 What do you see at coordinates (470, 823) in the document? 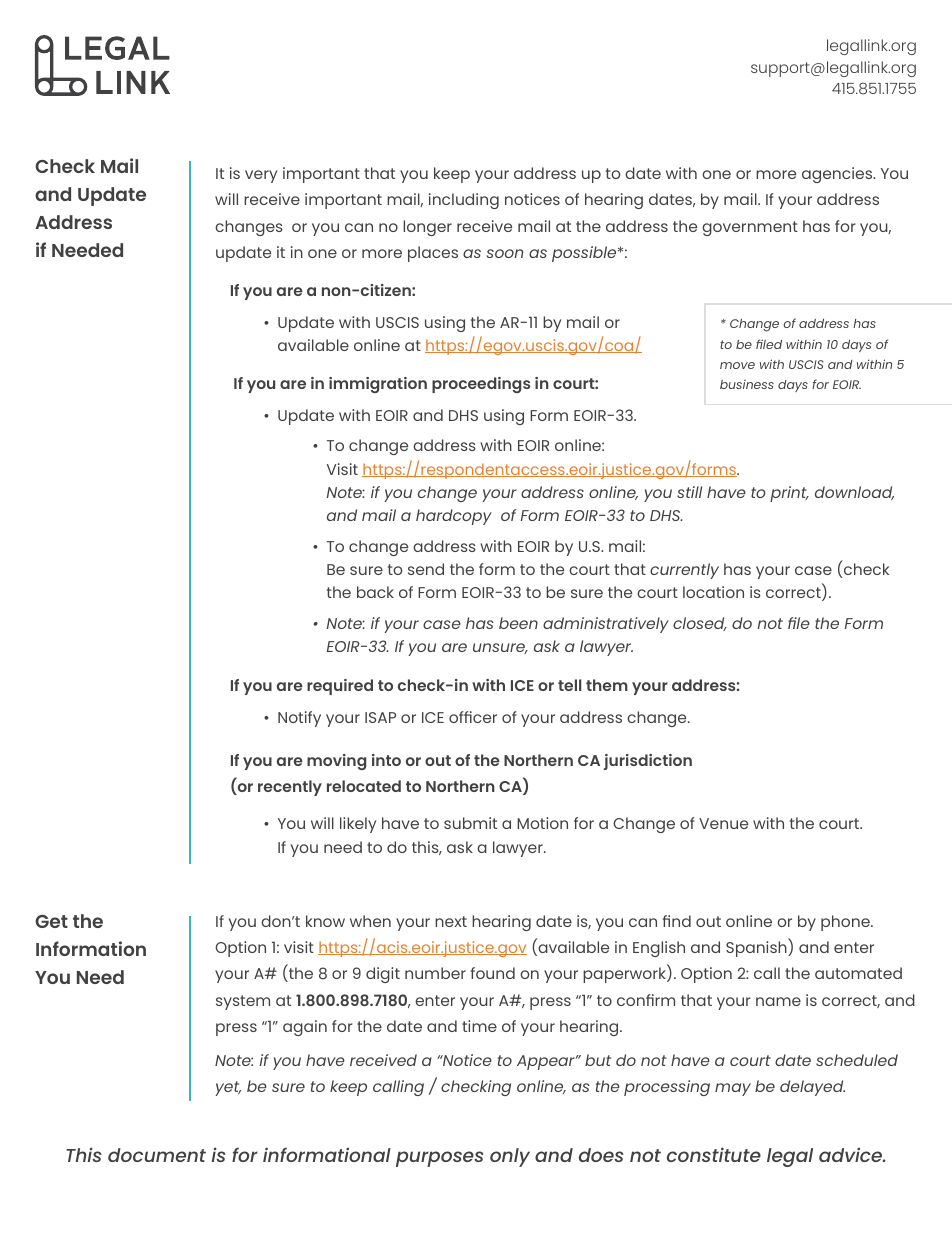
I see `submit` at bounding box center [470, 823].
